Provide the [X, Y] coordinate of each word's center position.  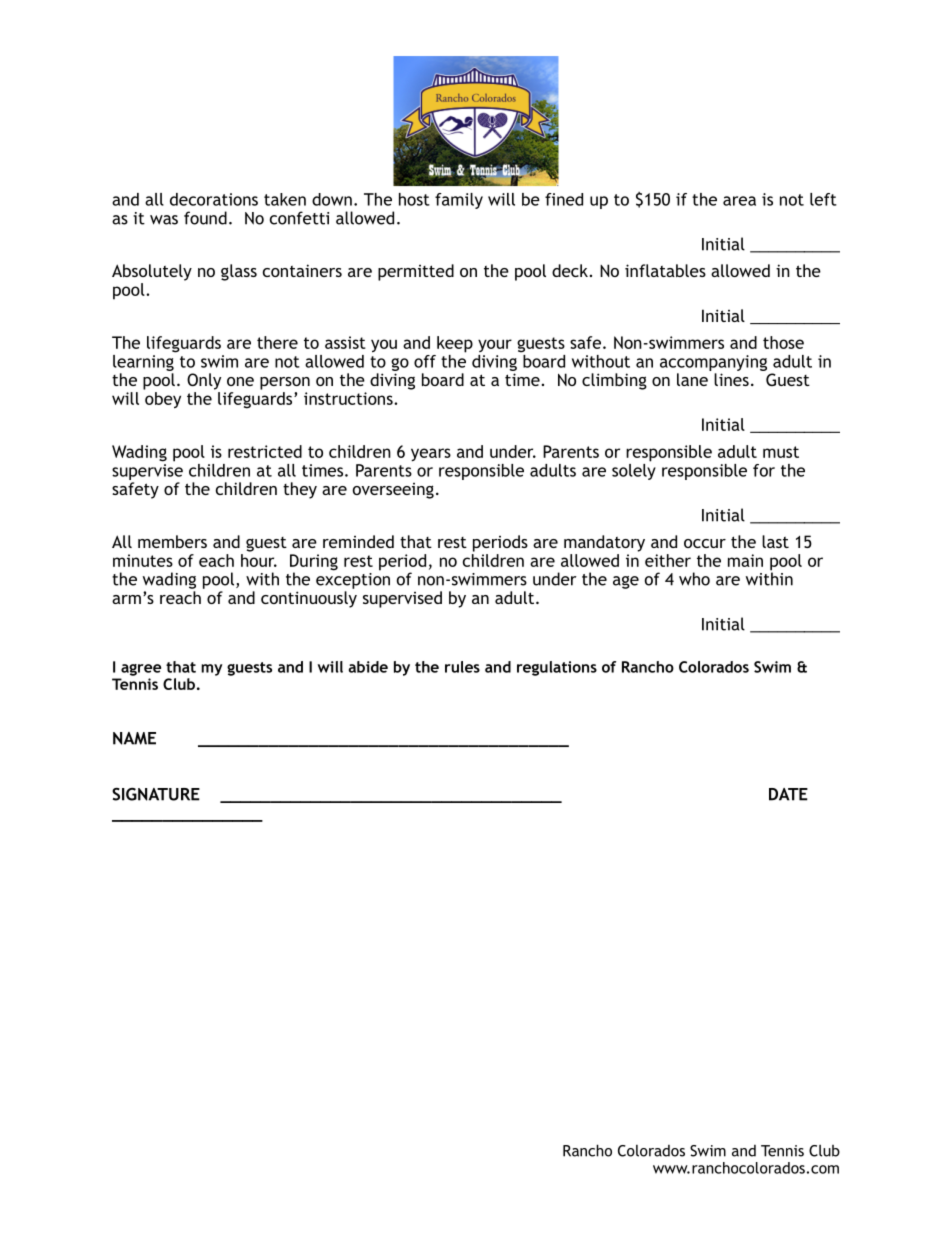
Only [204, 381]
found [205, 218]
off [425, 361]
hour [259, 560]
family [459, 201]
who [694, 579]
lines [731, 379]
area [739, 201]
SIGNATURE [156, 794]
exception [353, 581]
